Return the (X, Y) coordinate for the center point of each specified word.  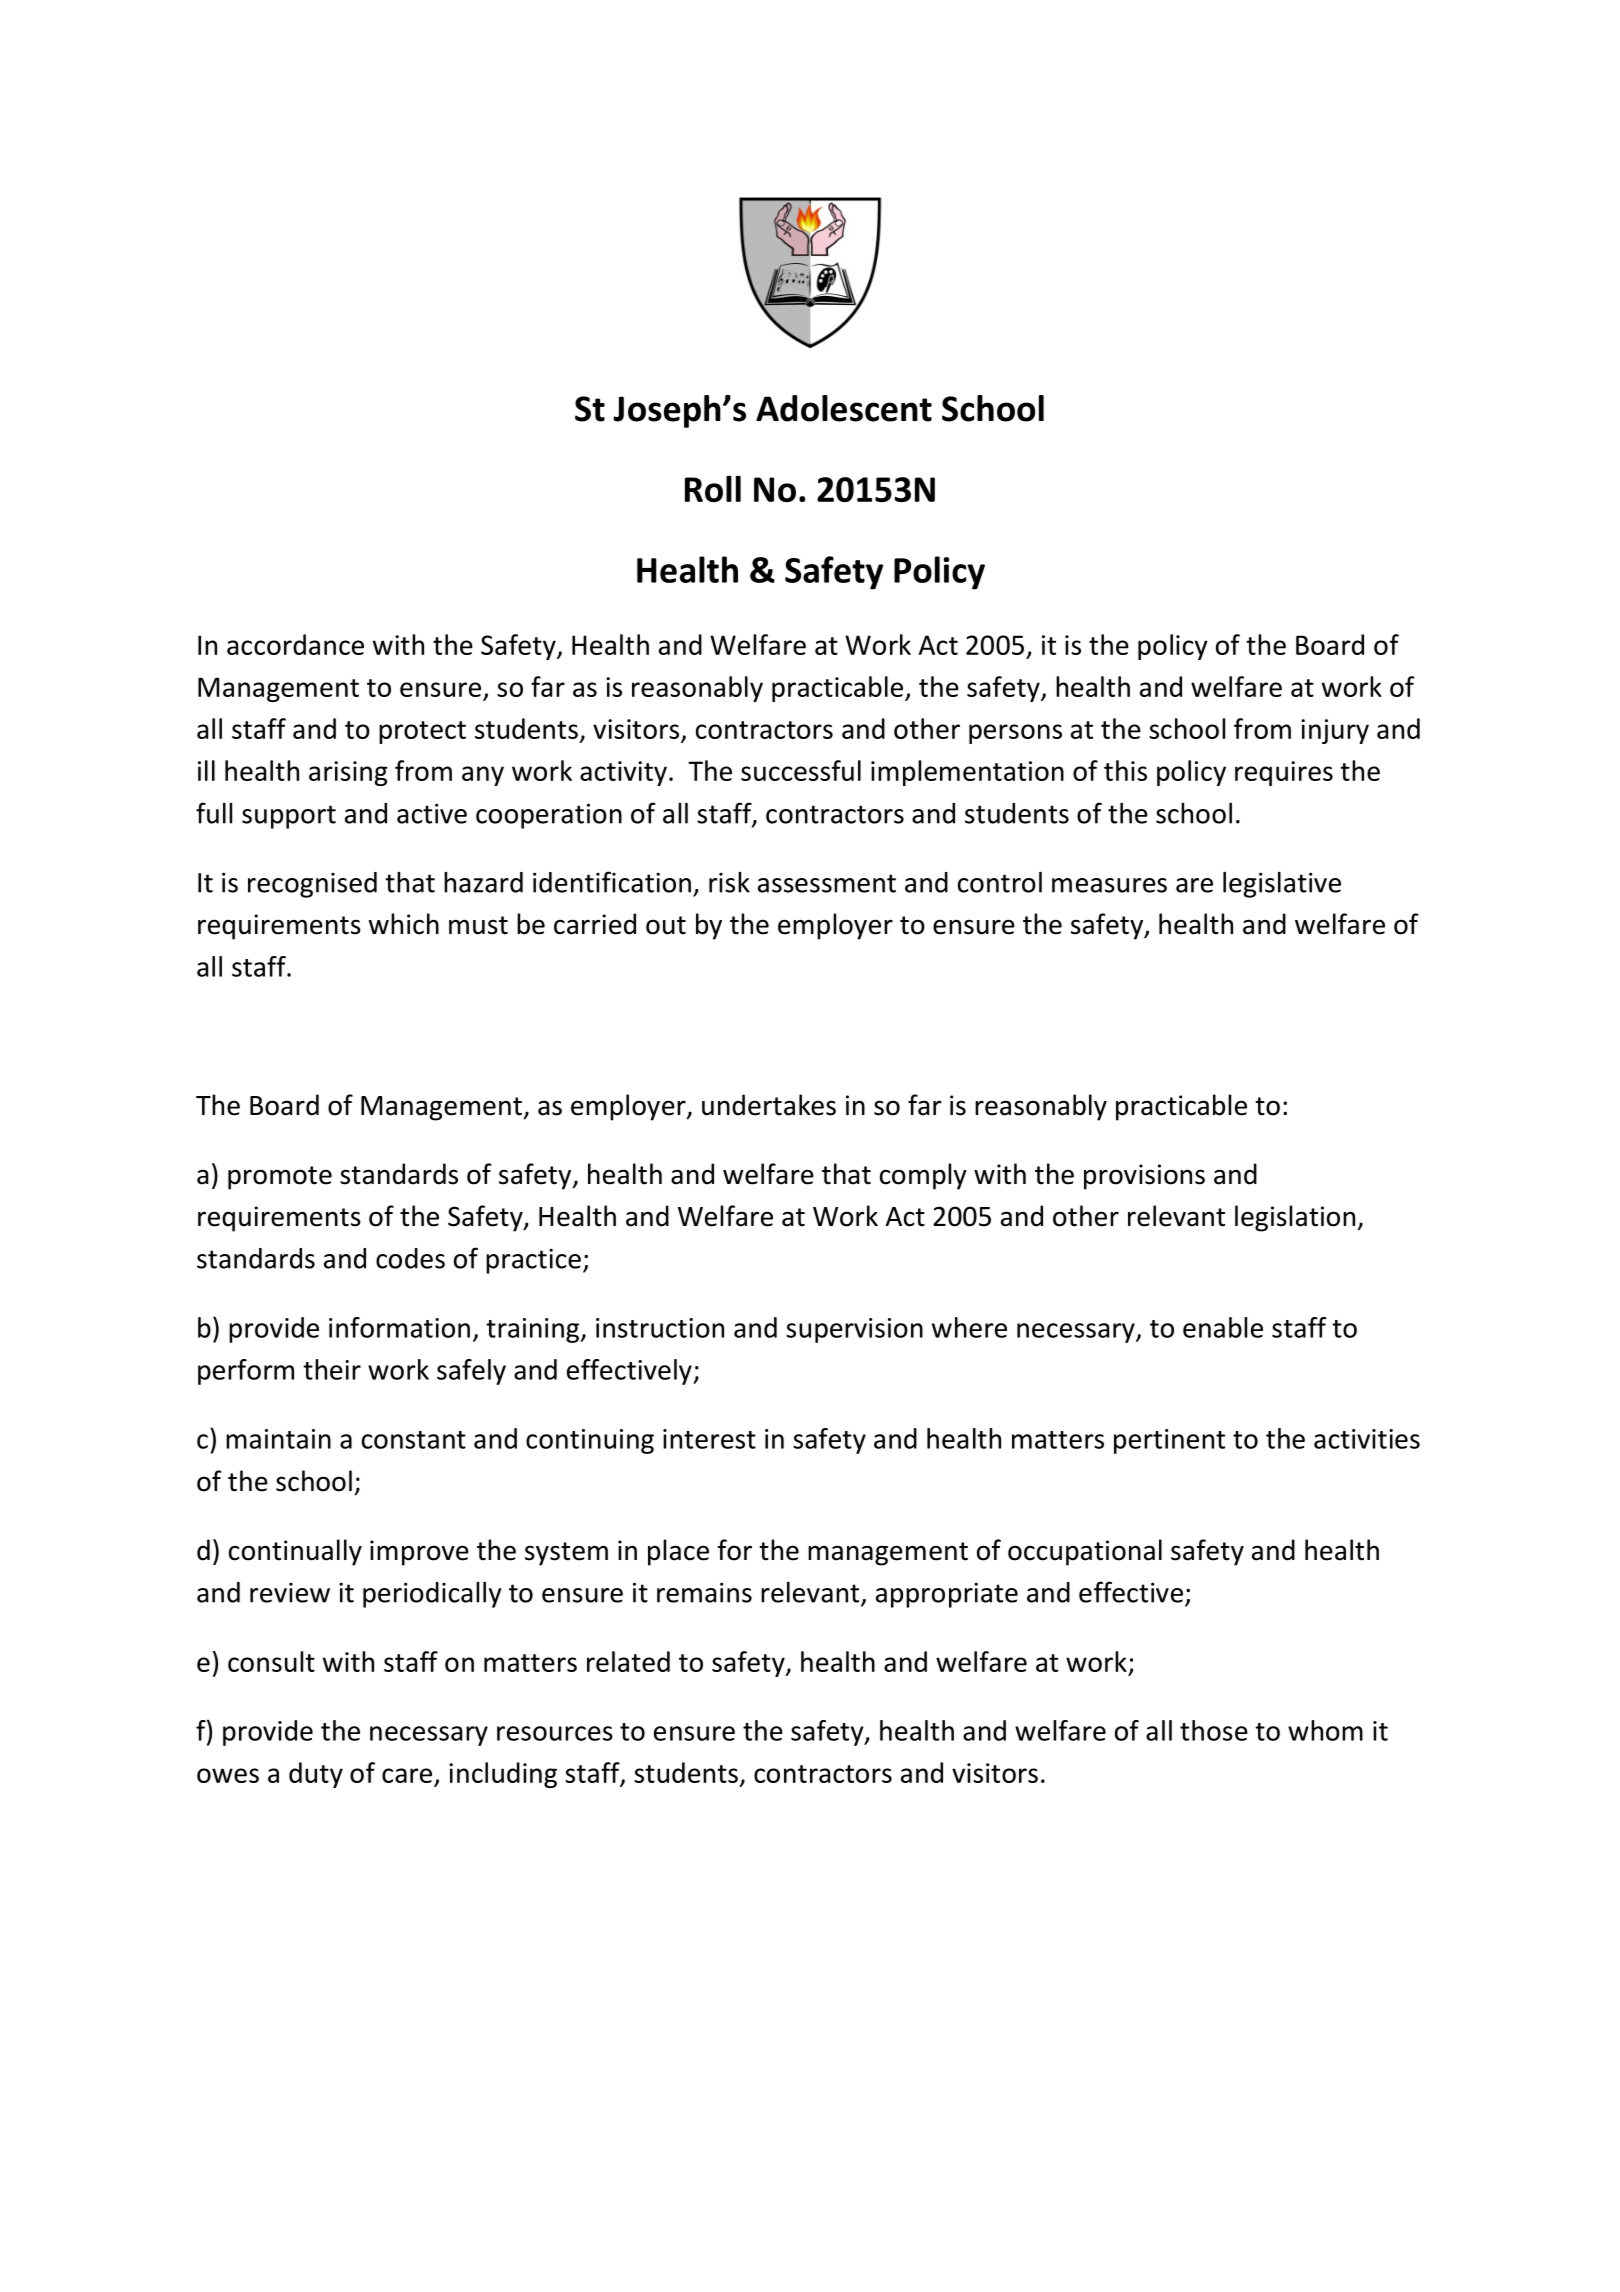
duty (316, 1775)
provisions (1144, 1177)
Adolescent (844, 408)
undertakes (769, 1105)
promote (280, 1178)
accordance (295, 644)
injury (1335, 731)
